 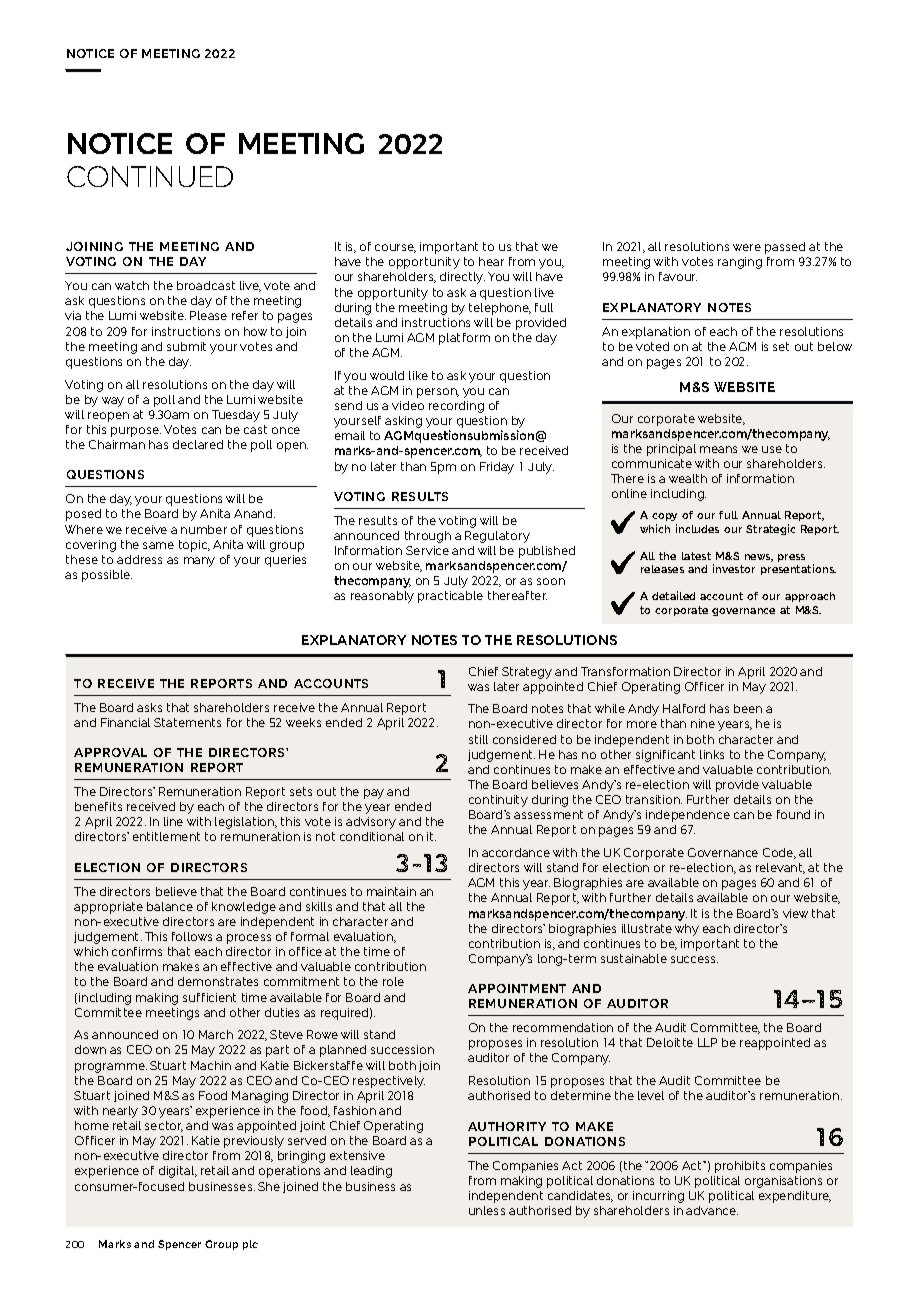 I want to click on relevant, so click(x=780, y=868).
